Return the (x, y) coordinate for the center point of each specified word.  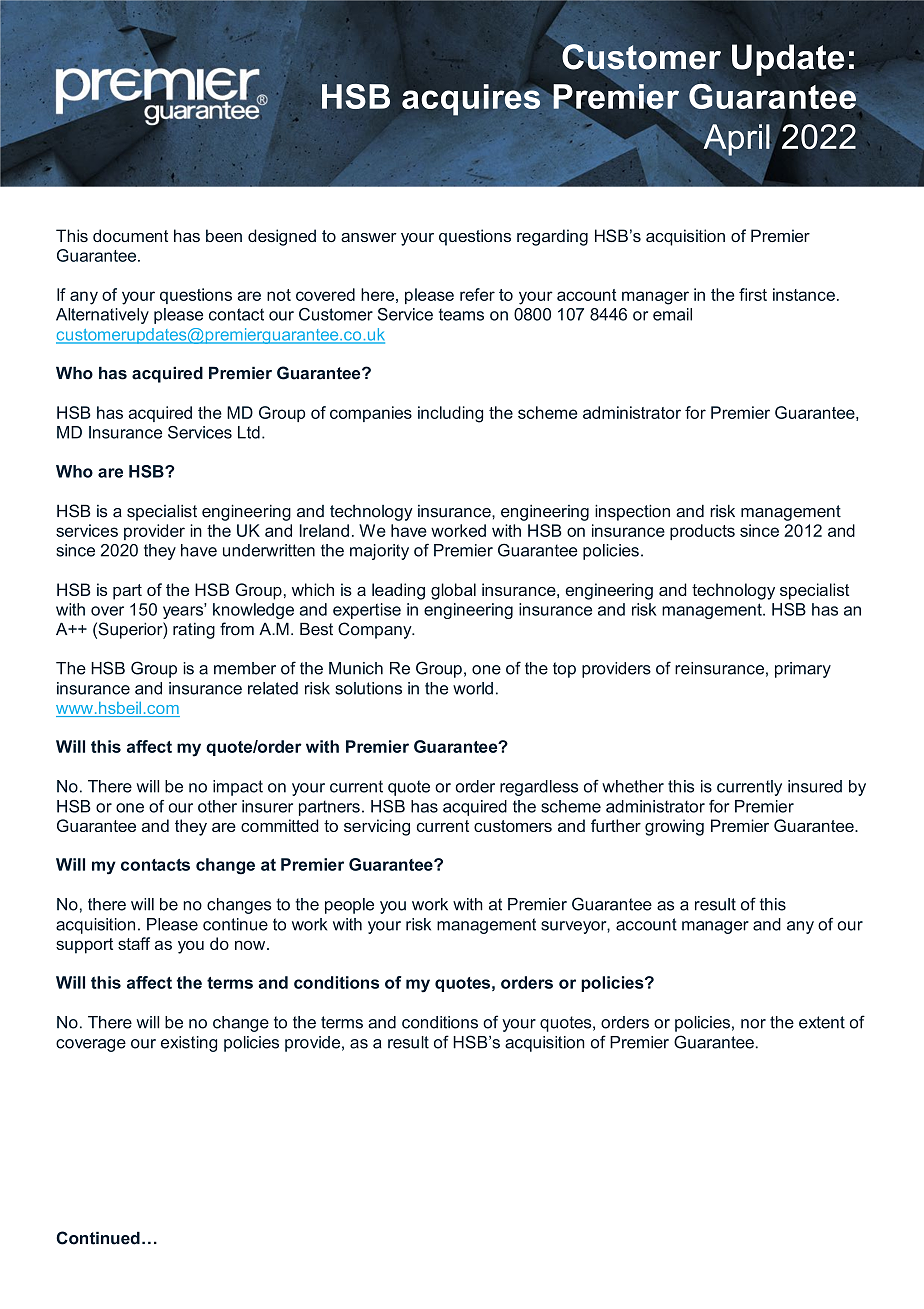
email (672, 314)
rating (194, 630)
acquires (471, 100)
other (217, 806)
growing (674, 827)
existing (189, 1044)
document (130, 235)
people (349, 906)
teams (461, 315)
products (702, 532)
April (738, 141)
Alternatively (102, 316)
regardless (539, 788)
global (453, 591)
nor (753, 1024)
